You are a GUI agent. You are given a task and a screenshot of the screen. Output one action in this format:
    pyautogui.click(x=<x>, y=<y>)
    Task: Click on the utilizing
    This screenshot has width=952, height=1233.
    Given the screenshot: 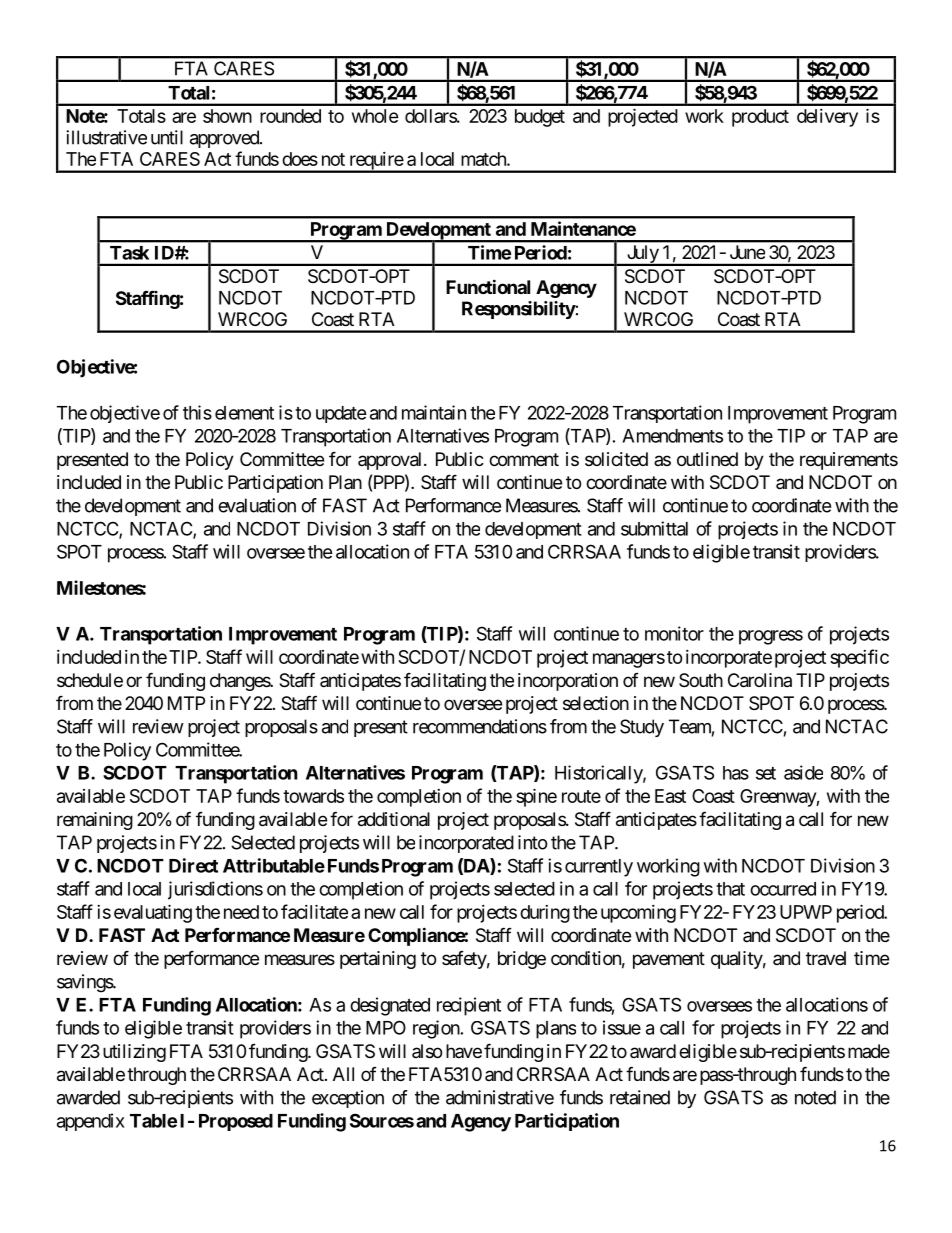 What is the action you would take?
    pyautogui.click(x=134, y=1053)
